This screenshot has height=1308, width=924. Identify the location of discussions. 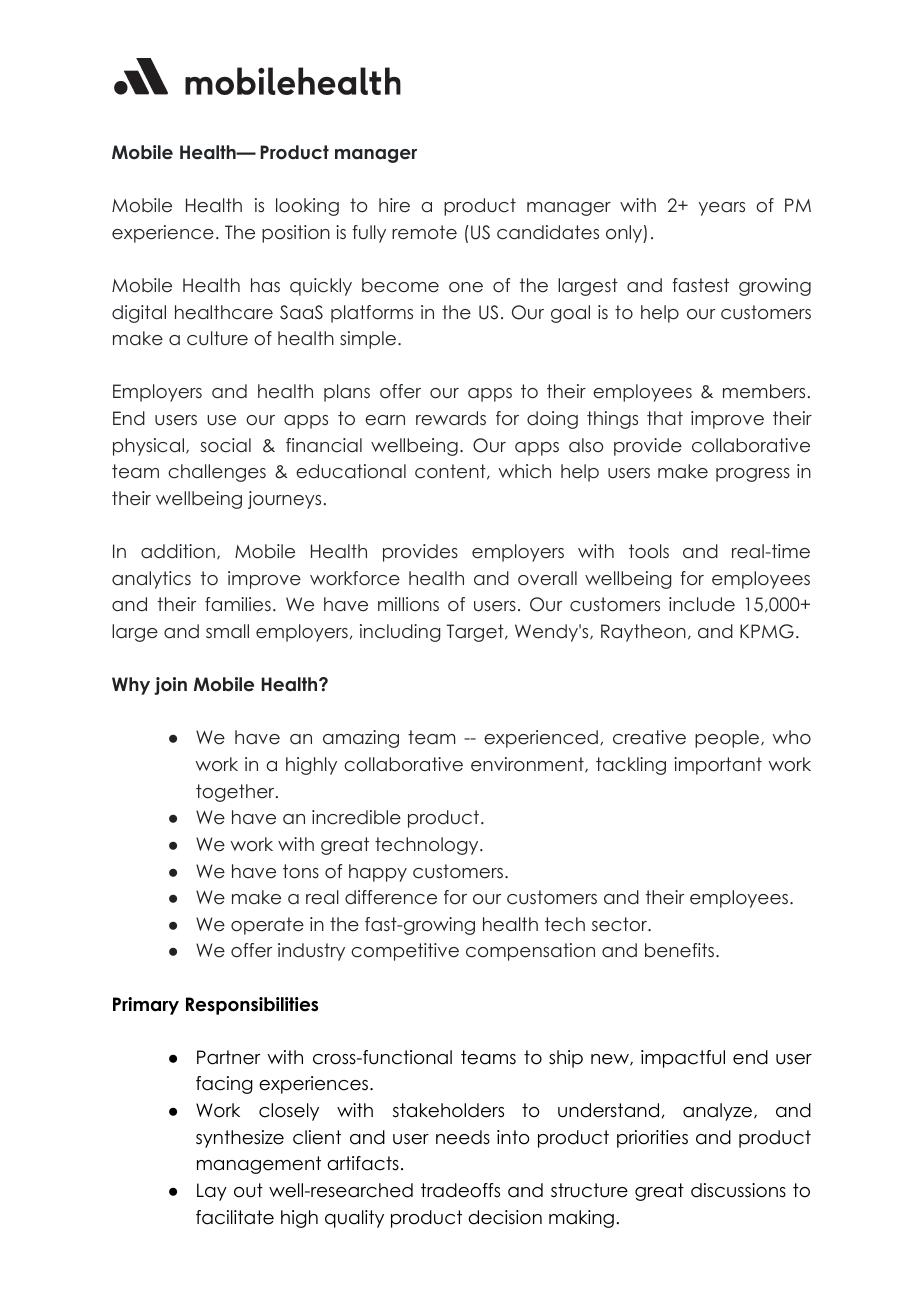
(738, 1190).
